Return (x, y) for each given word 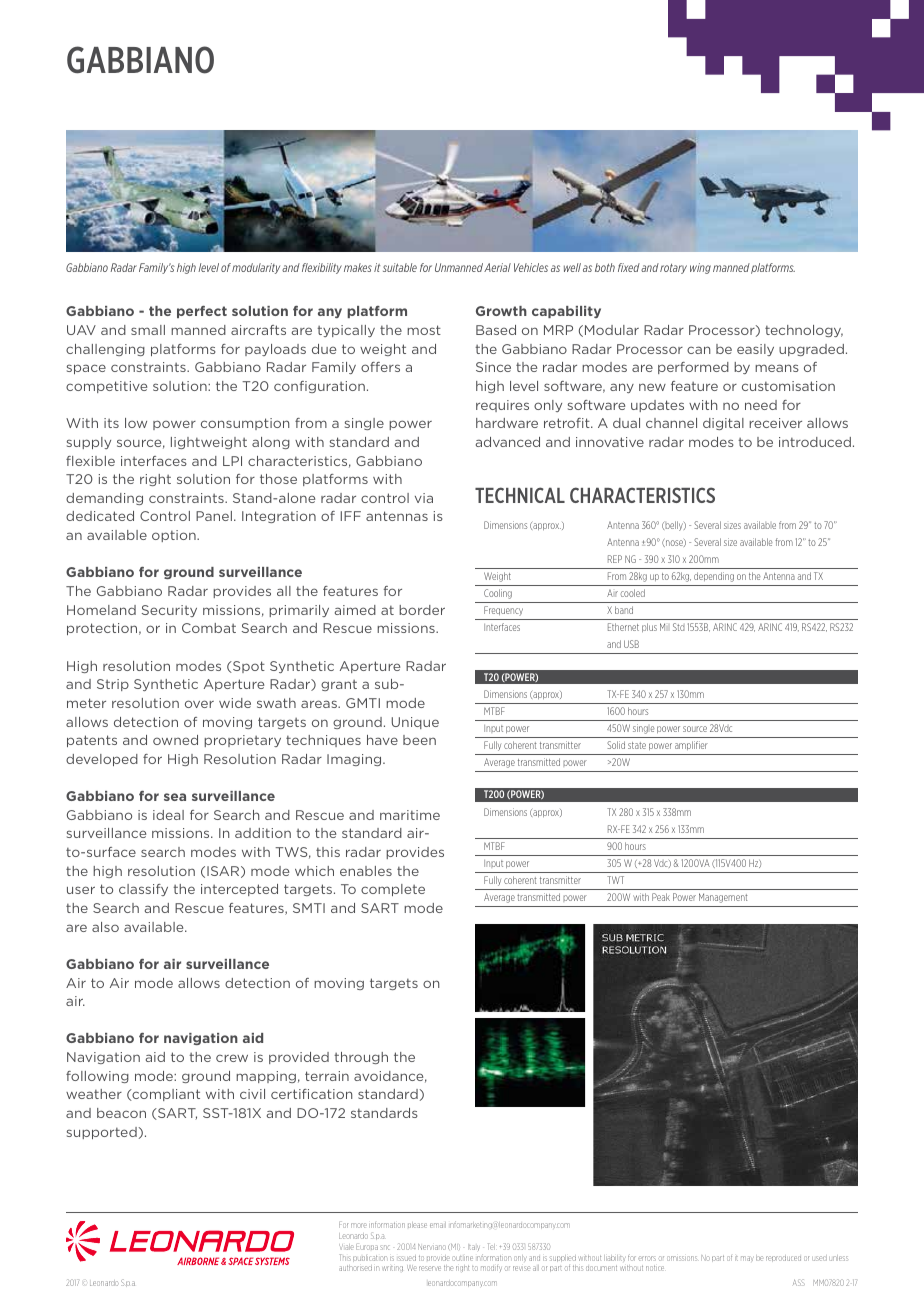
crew (232, 1058)
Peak (661, 897)
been (419, 740)
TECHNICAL (520, 495)
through (361, 1058)
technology (804, 331)
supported (102, 1133)
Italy (474, 1247)
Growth (501, 311)
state (637, 745)
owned (175, 740)
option (175, 536)
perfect (202, 312)
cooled (632, 593)
